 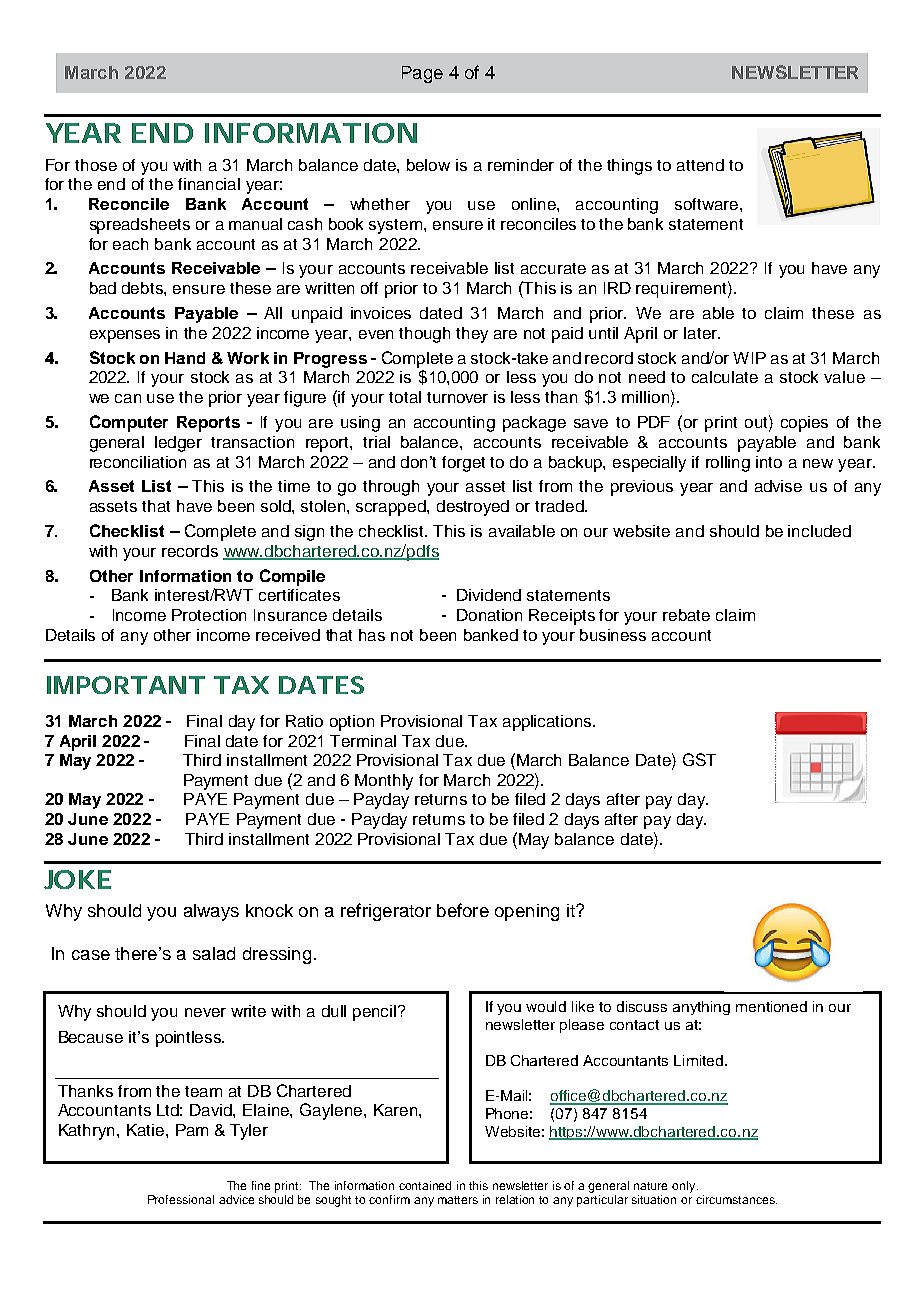 I want to click on attend, so click(x=700, y=165).
